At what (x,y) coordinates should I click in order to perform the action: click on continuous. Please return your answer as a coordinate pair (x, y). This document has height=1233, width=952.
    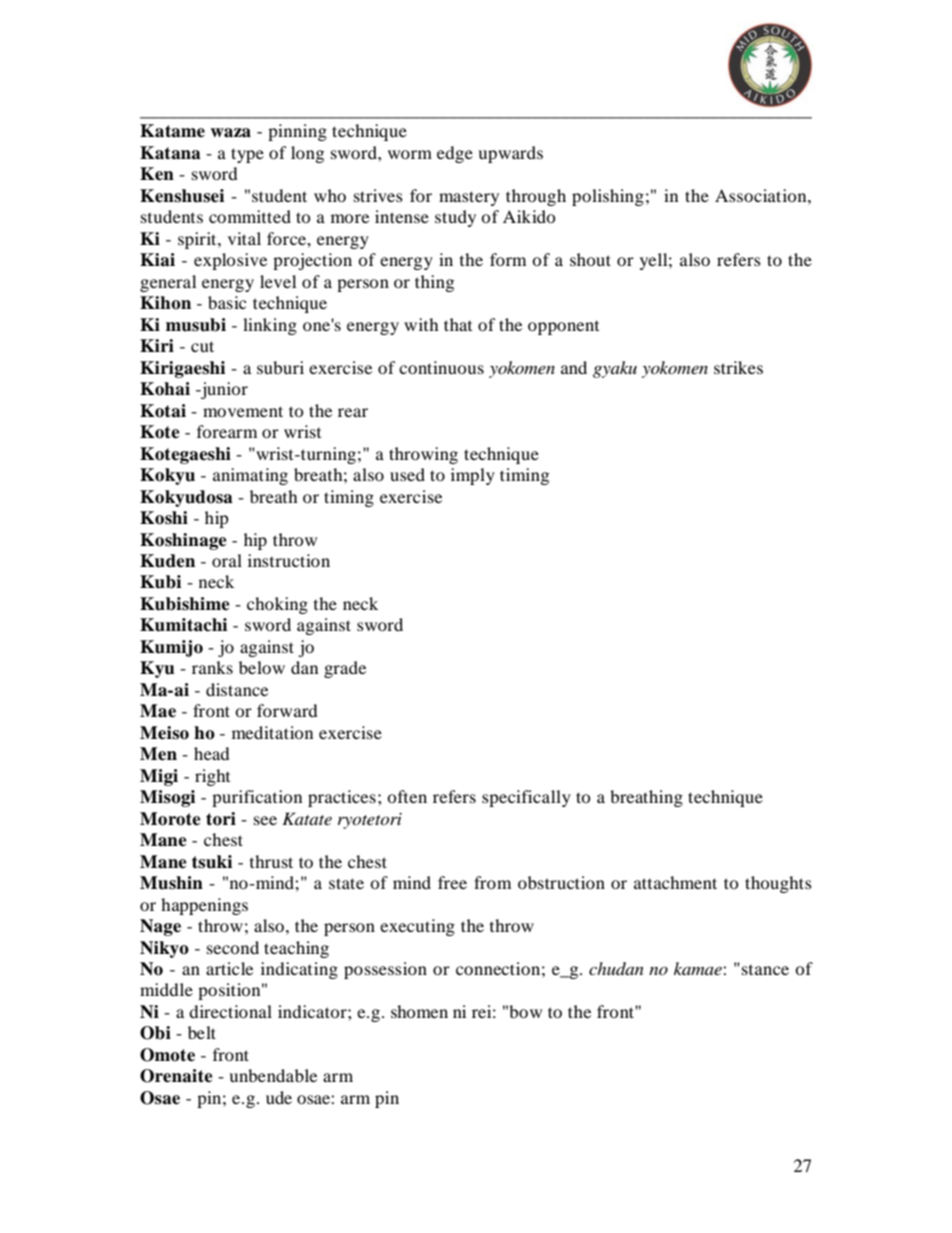
    Looking at the image, I should click on (441, 367).
